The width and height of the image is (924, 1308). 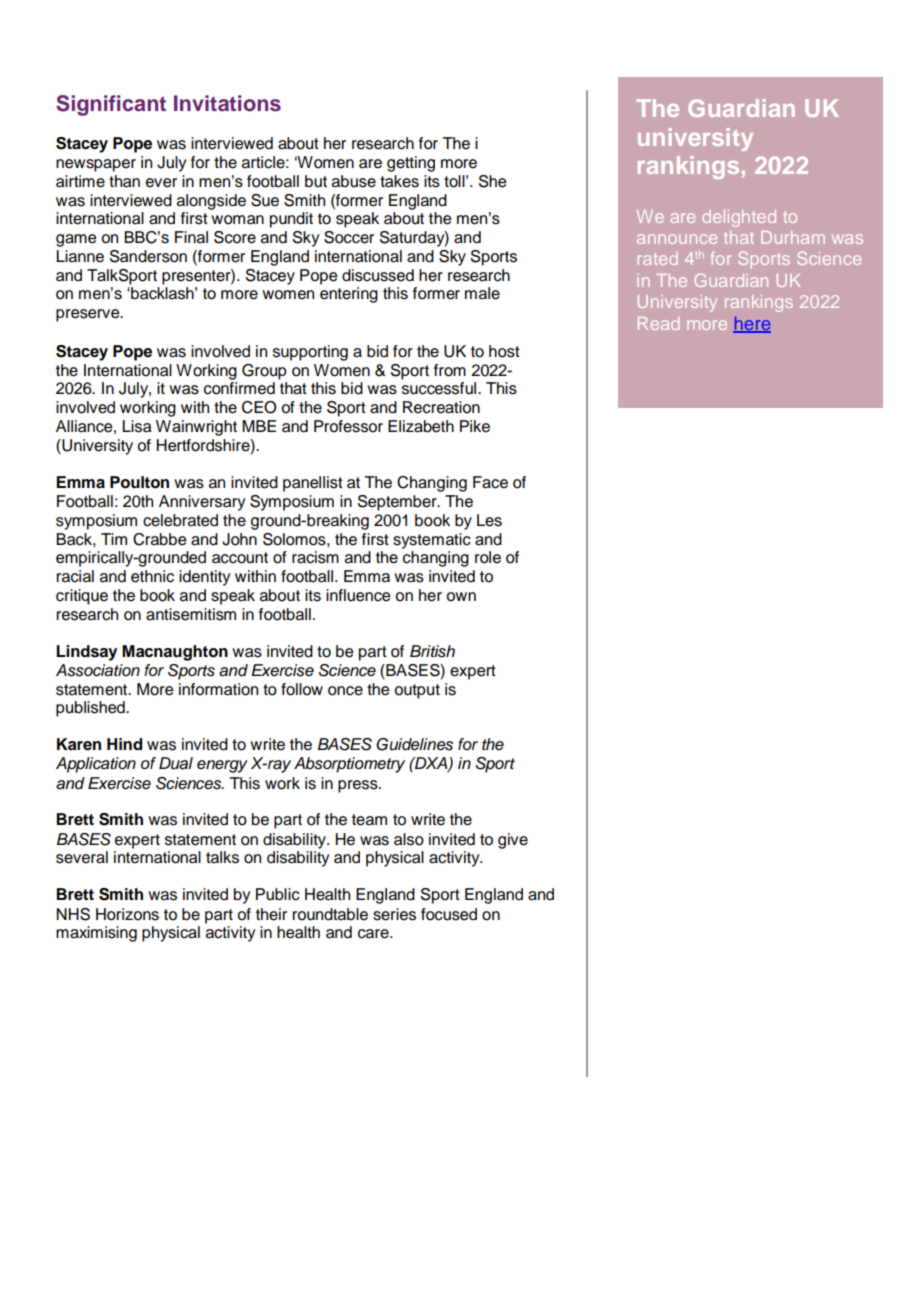 What do you see at coordinates (739, 218) in the image?
I see `delighted` at bounding box center [739, 218].
